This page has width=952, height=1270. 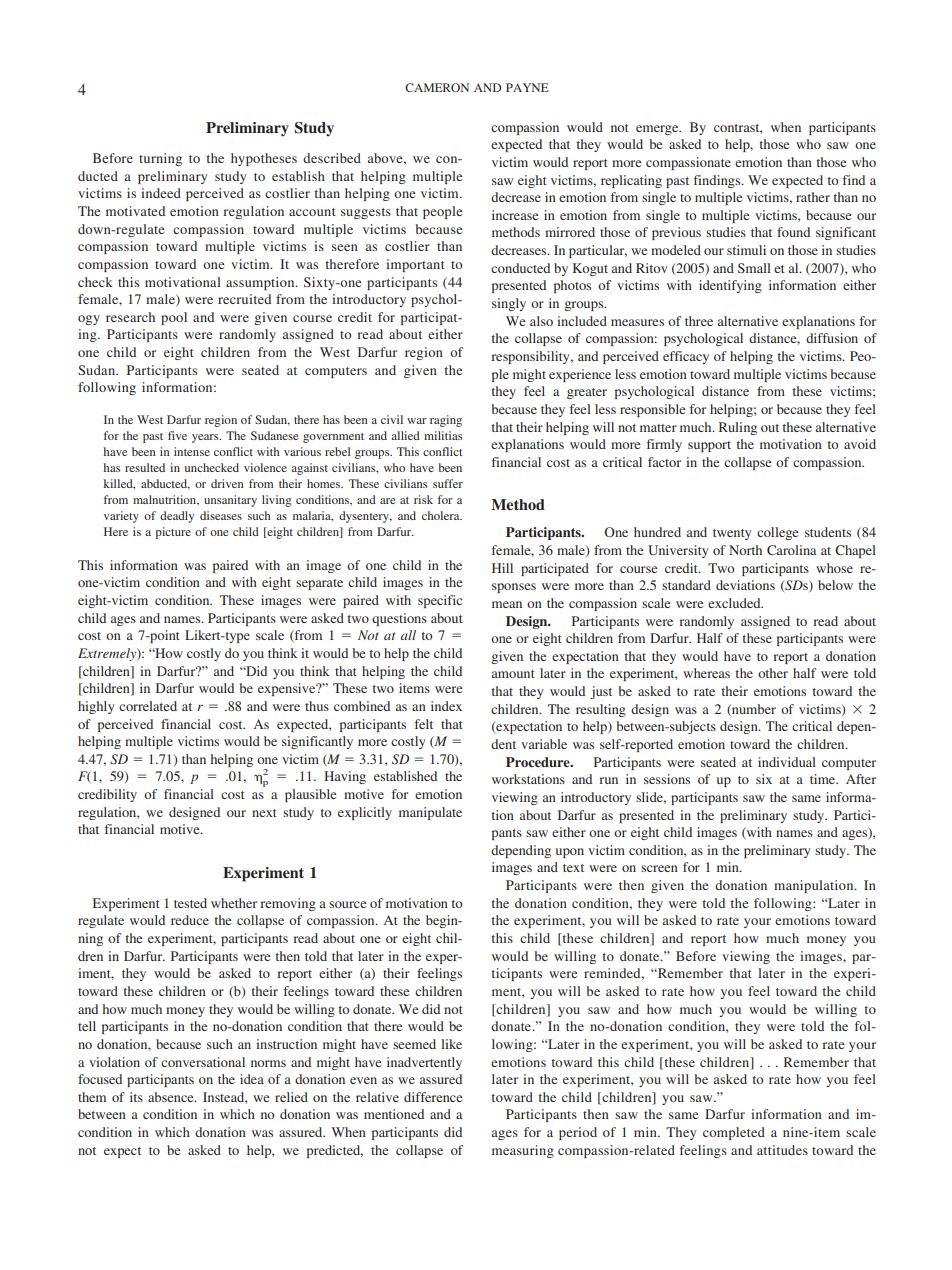 I want to click on militias, so click(x=443, y=435).
